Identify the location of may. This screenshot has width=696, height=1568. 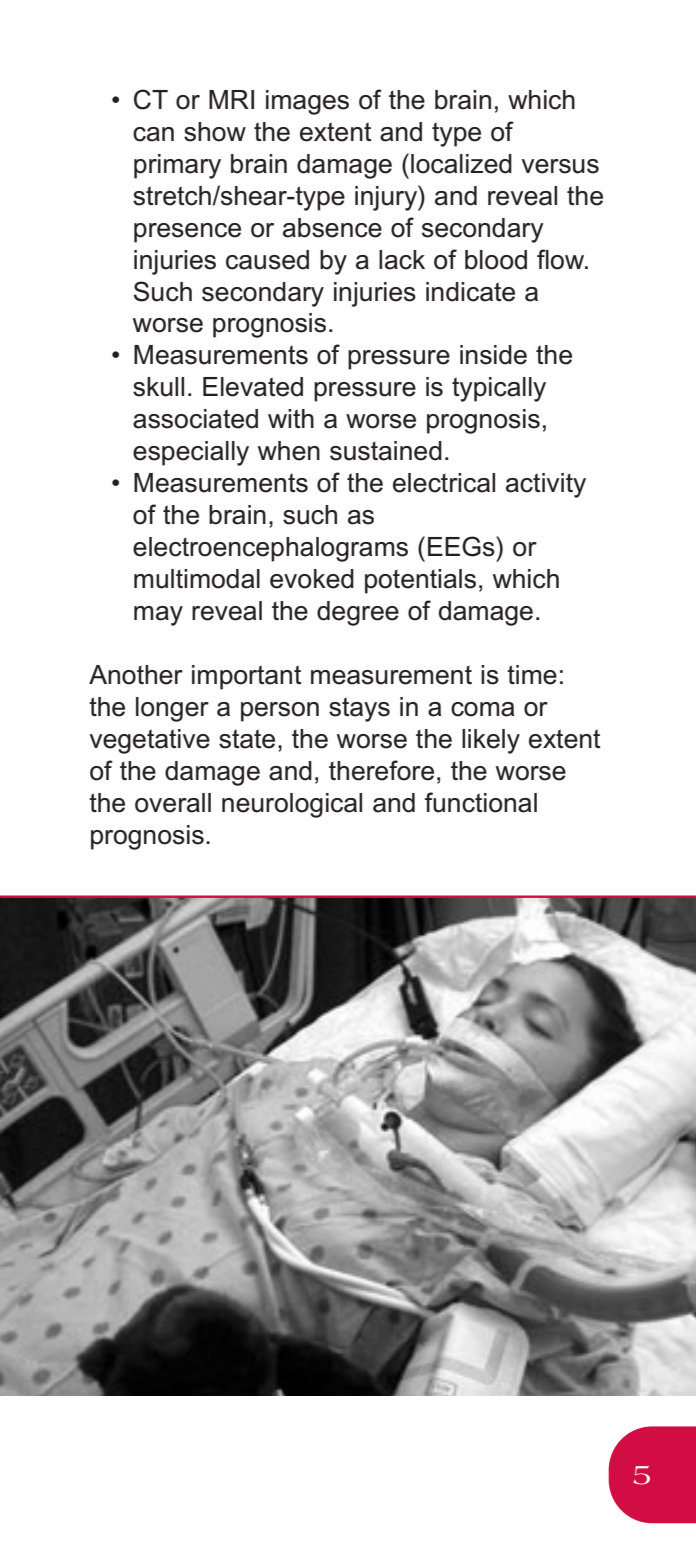
(158, 616).
